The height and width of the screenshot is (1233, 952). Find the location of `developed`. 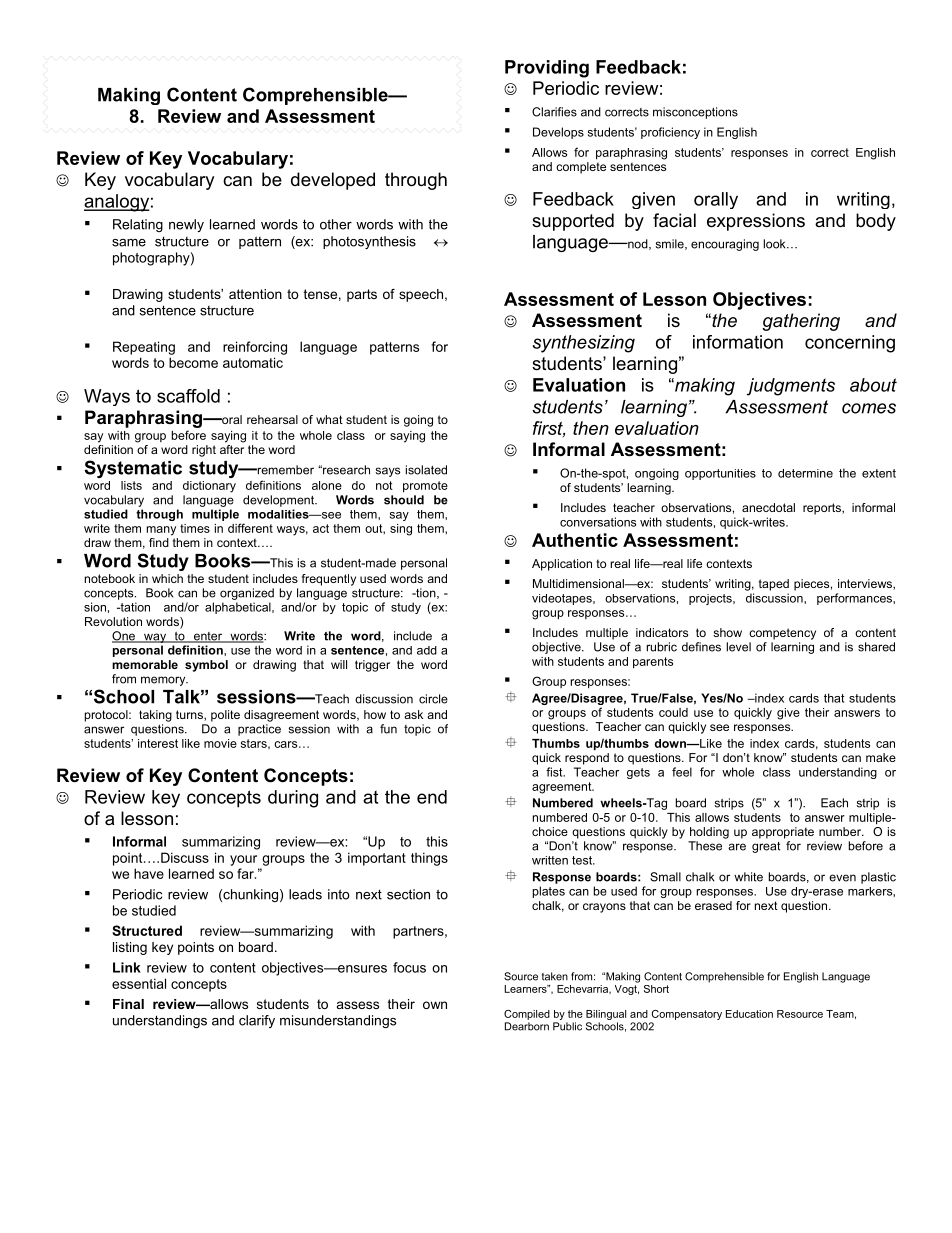

developed is located at coordinates (333, 181).
